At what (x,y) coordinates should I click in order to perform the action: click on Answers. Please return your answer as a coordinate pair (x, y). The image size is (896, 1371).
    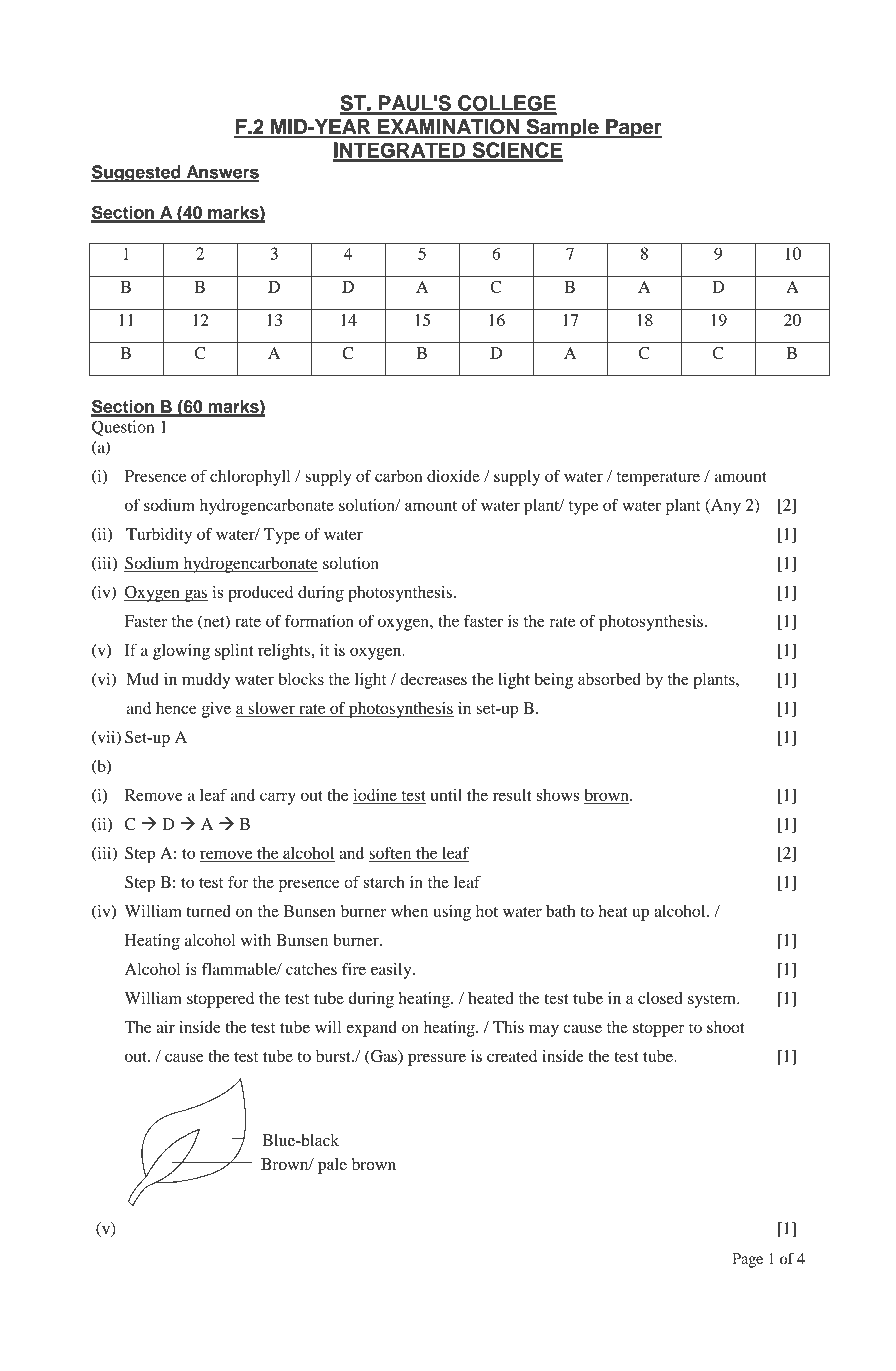
    Looking at the image, I should click on (222, 173).
